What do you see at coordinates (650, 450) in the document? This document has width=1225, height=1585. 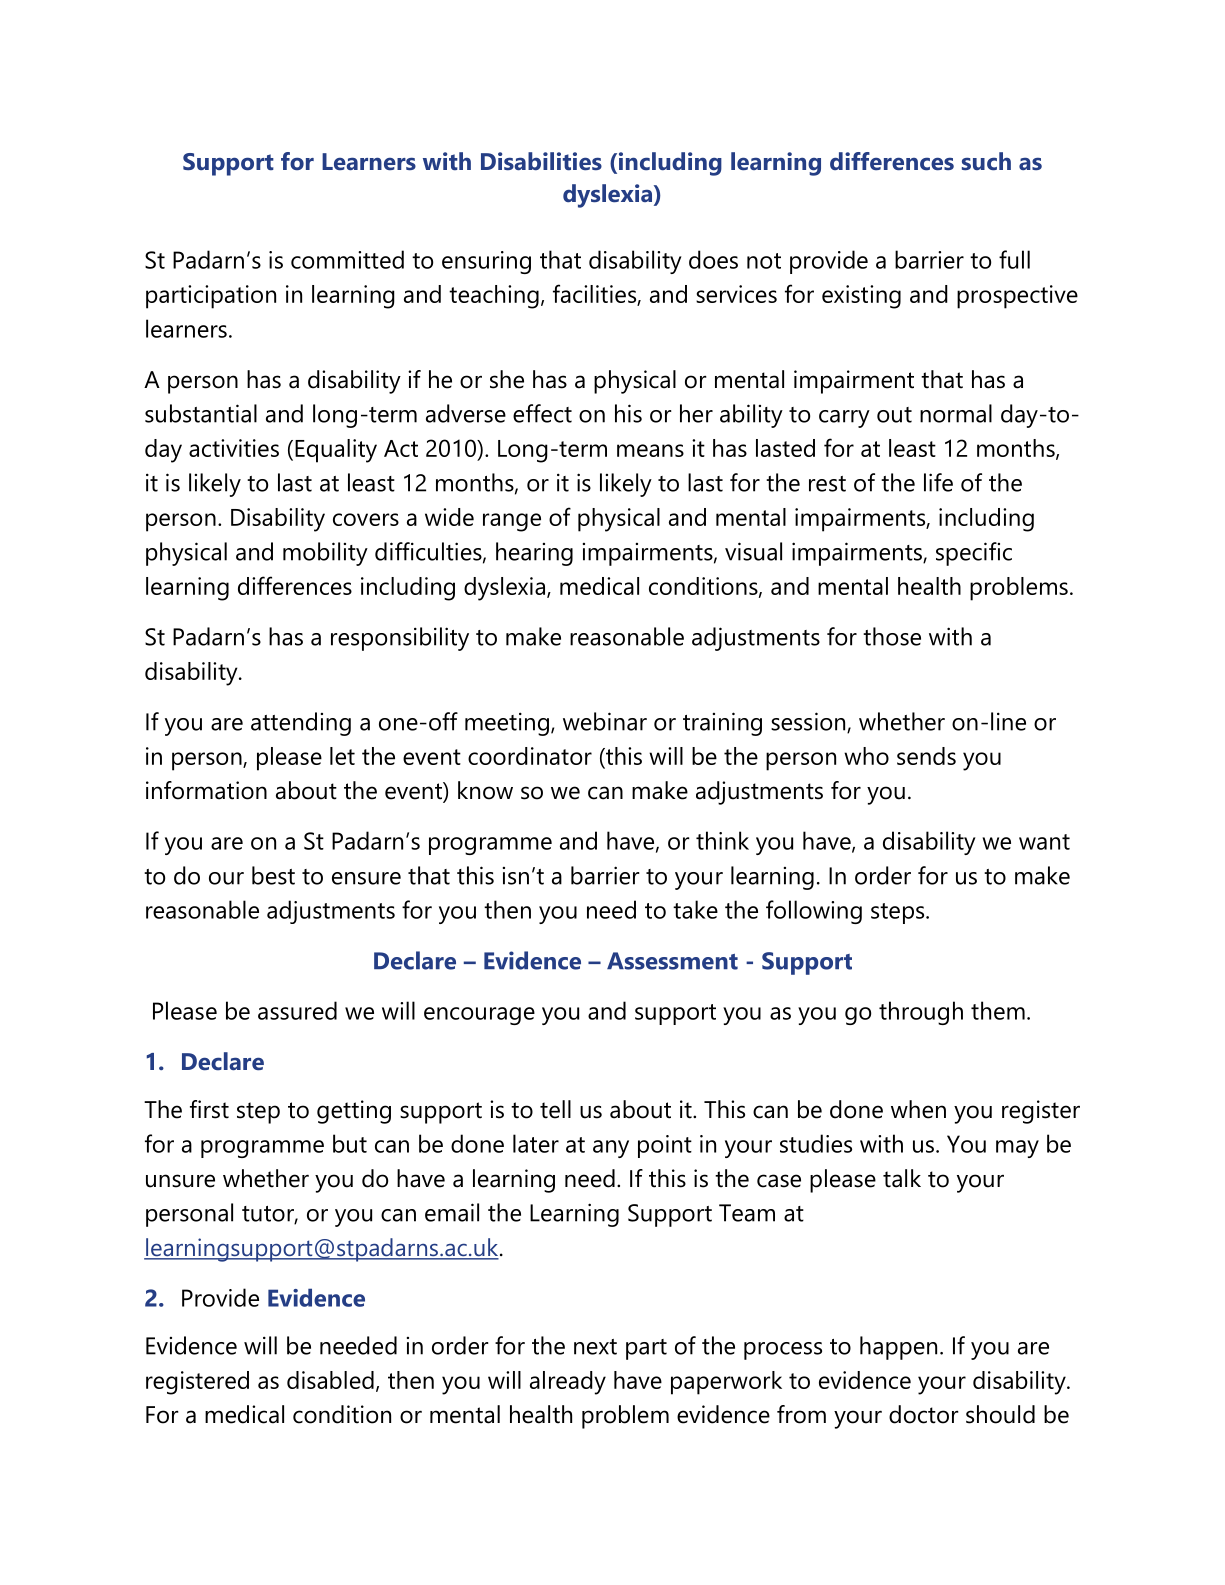 I see `means` at bounding box center [650, 450].
